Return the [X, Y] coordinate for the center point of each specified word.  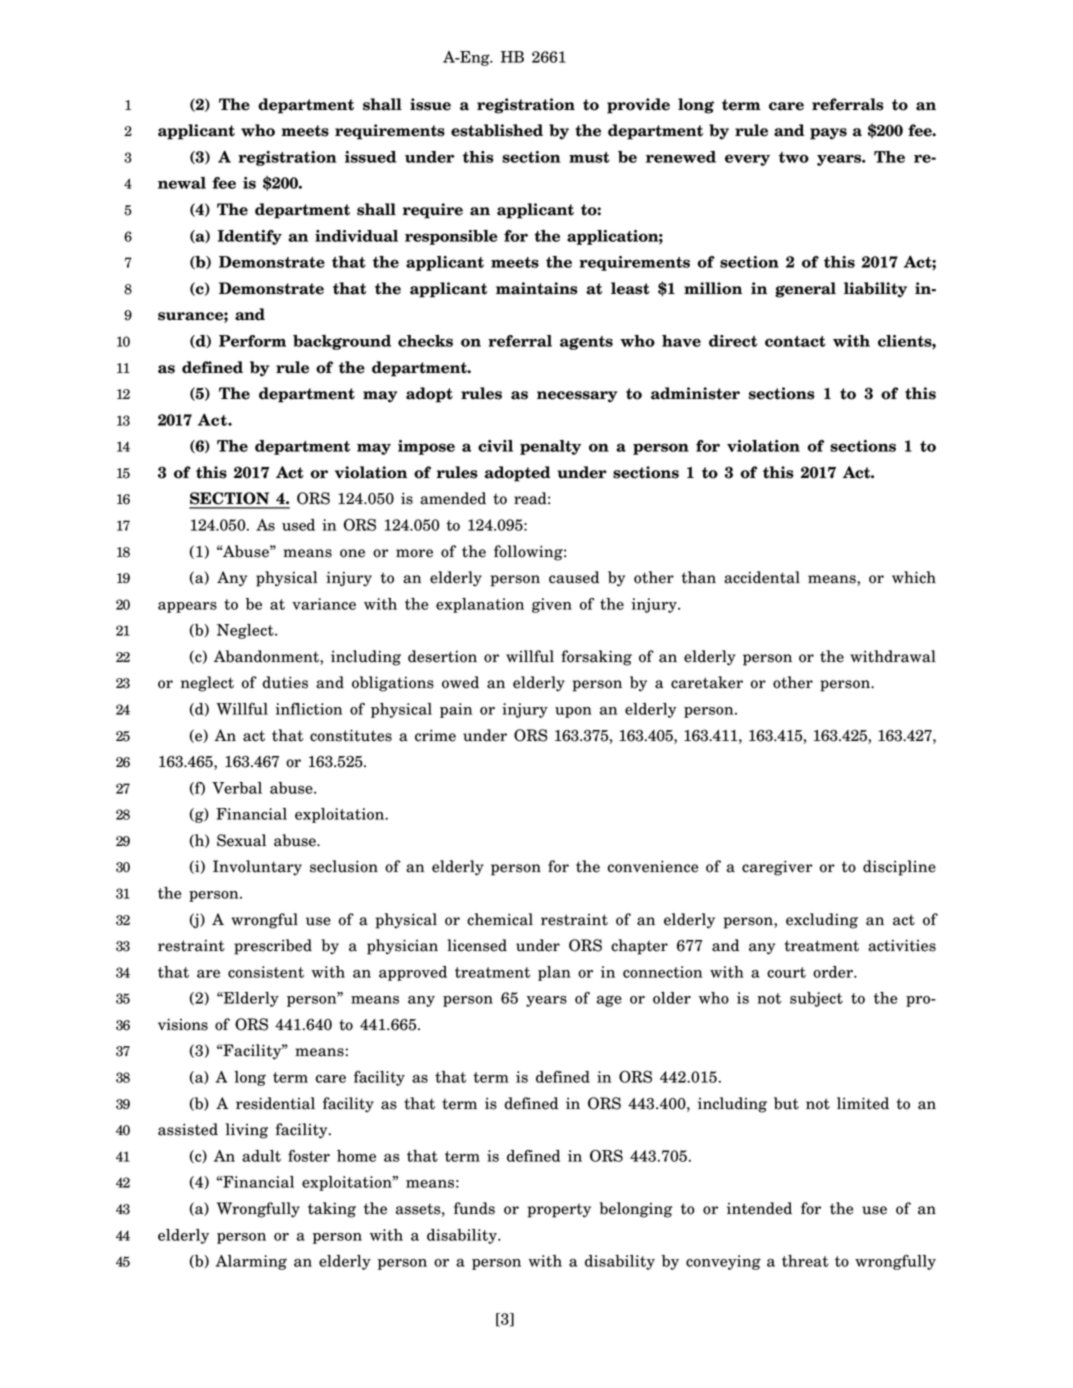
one [352, 553]
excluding [822, 921]
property [559, 1210]
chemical [500, 919]
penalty [550, 447]
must [589, 157]
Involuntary [257, 868]
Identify [249, 237]
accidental [762, 577]
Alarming [251, 1262]
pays [828, 134]
